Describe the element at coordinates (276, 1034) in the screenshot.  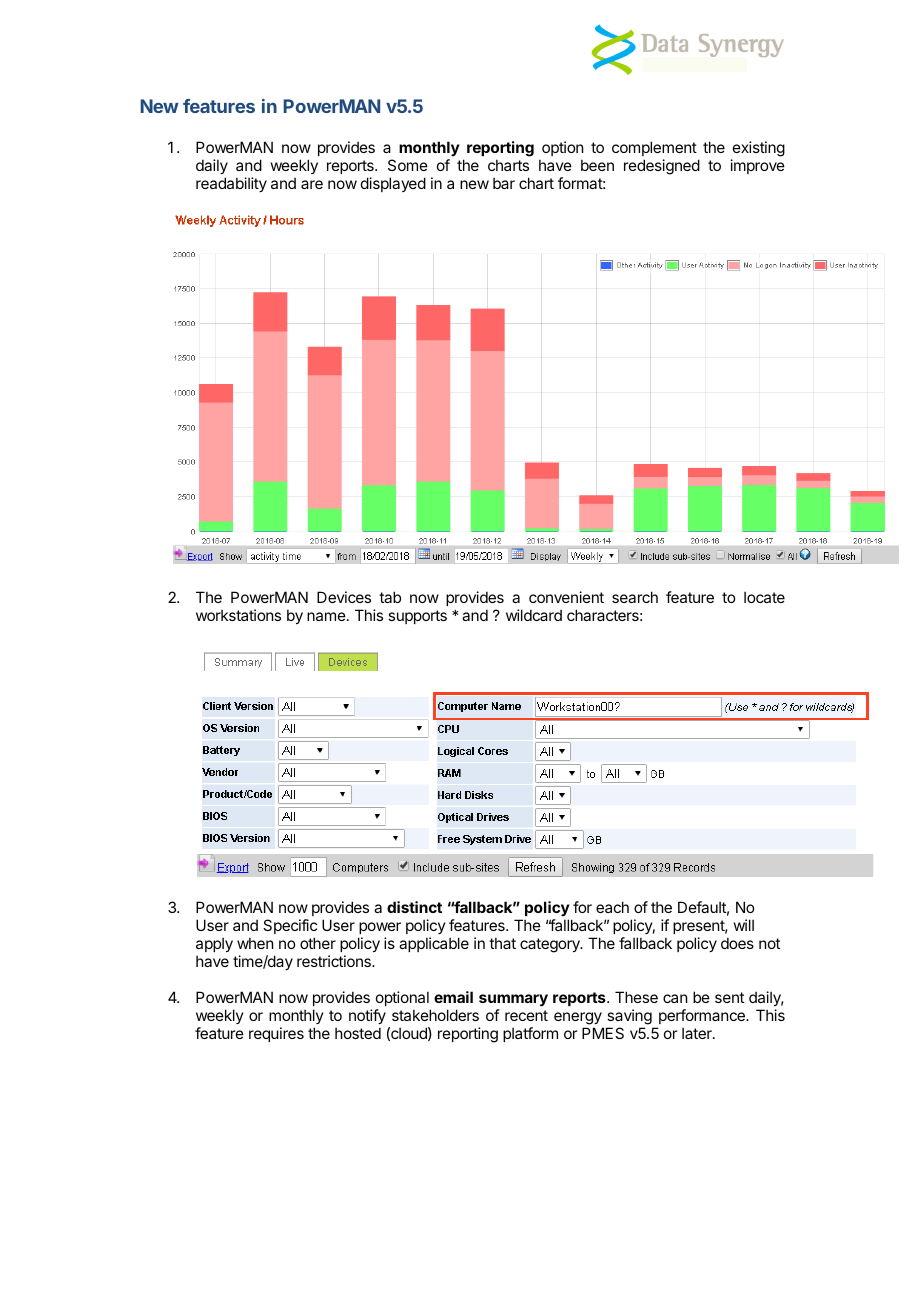
I see `requires` at that location.
